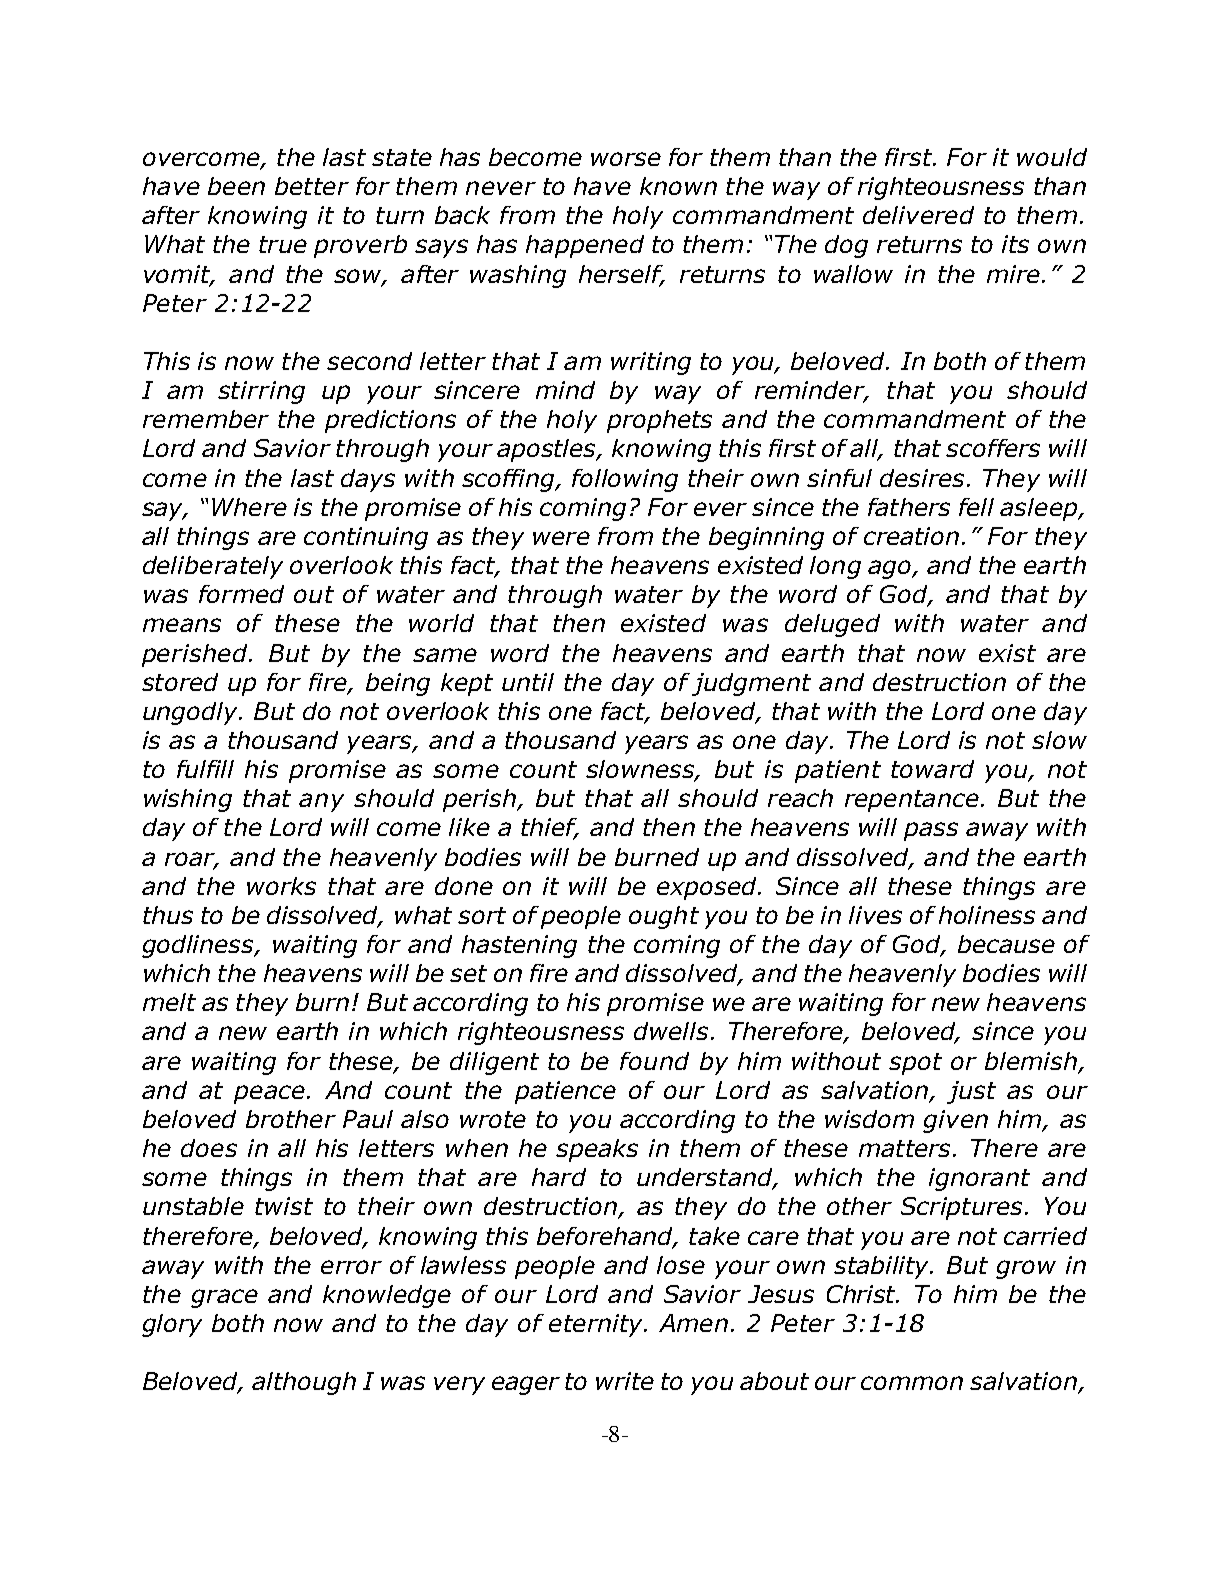  Describe the element at coordinates (304, 1383) in the screenshot. I see `although` at that location.
